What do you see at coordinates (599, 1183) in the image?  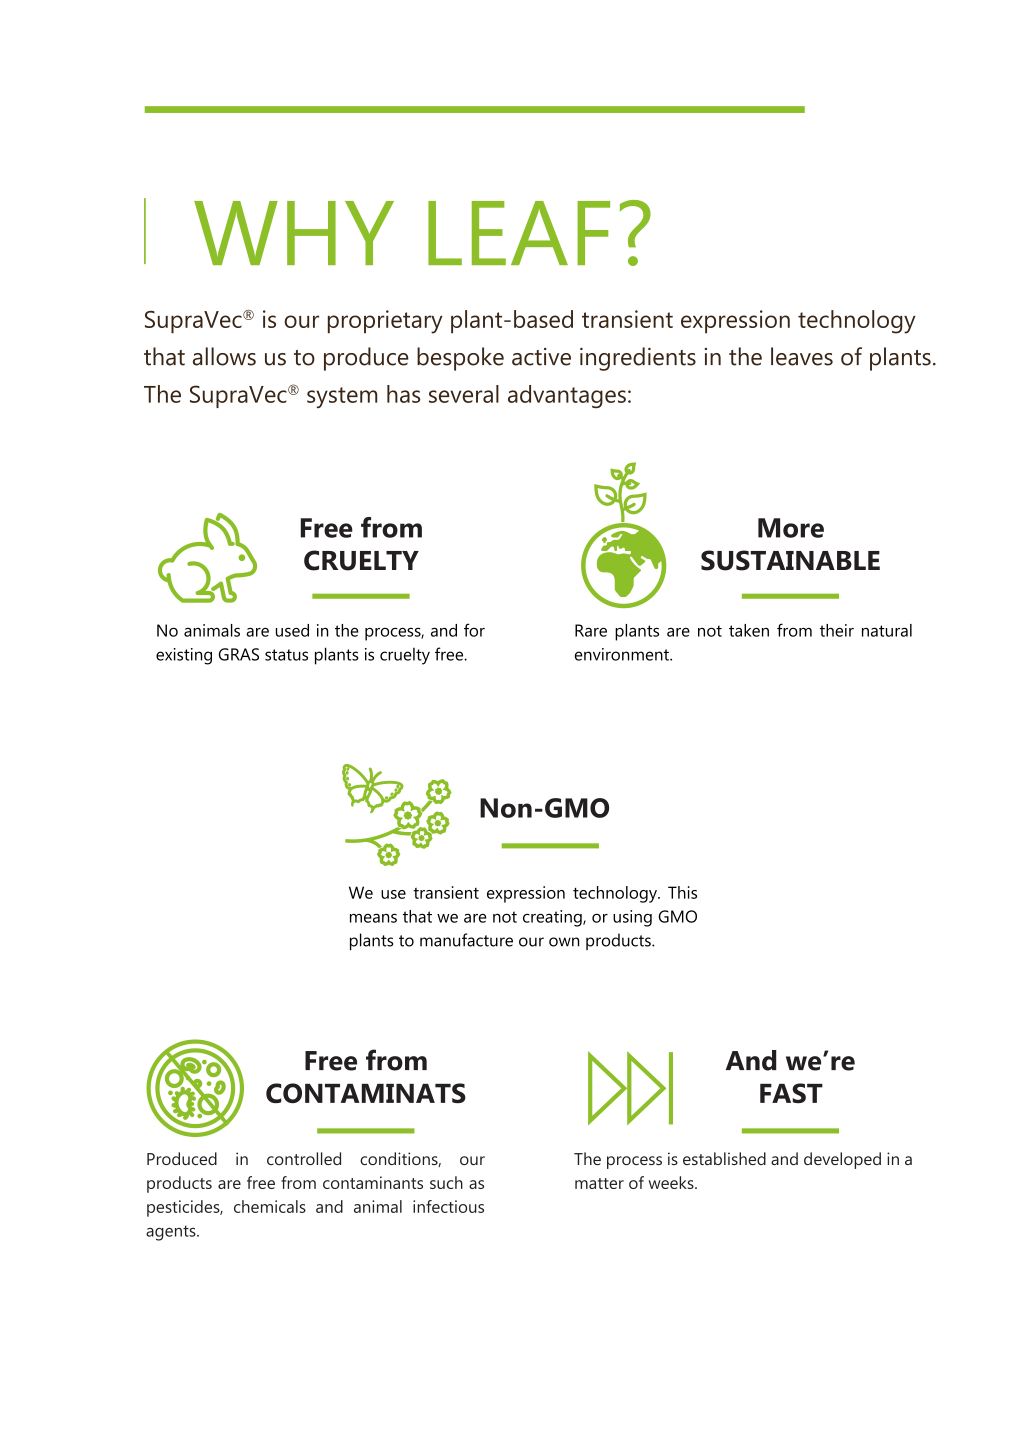 I see `matter` at bounding box center [599, 1183].
